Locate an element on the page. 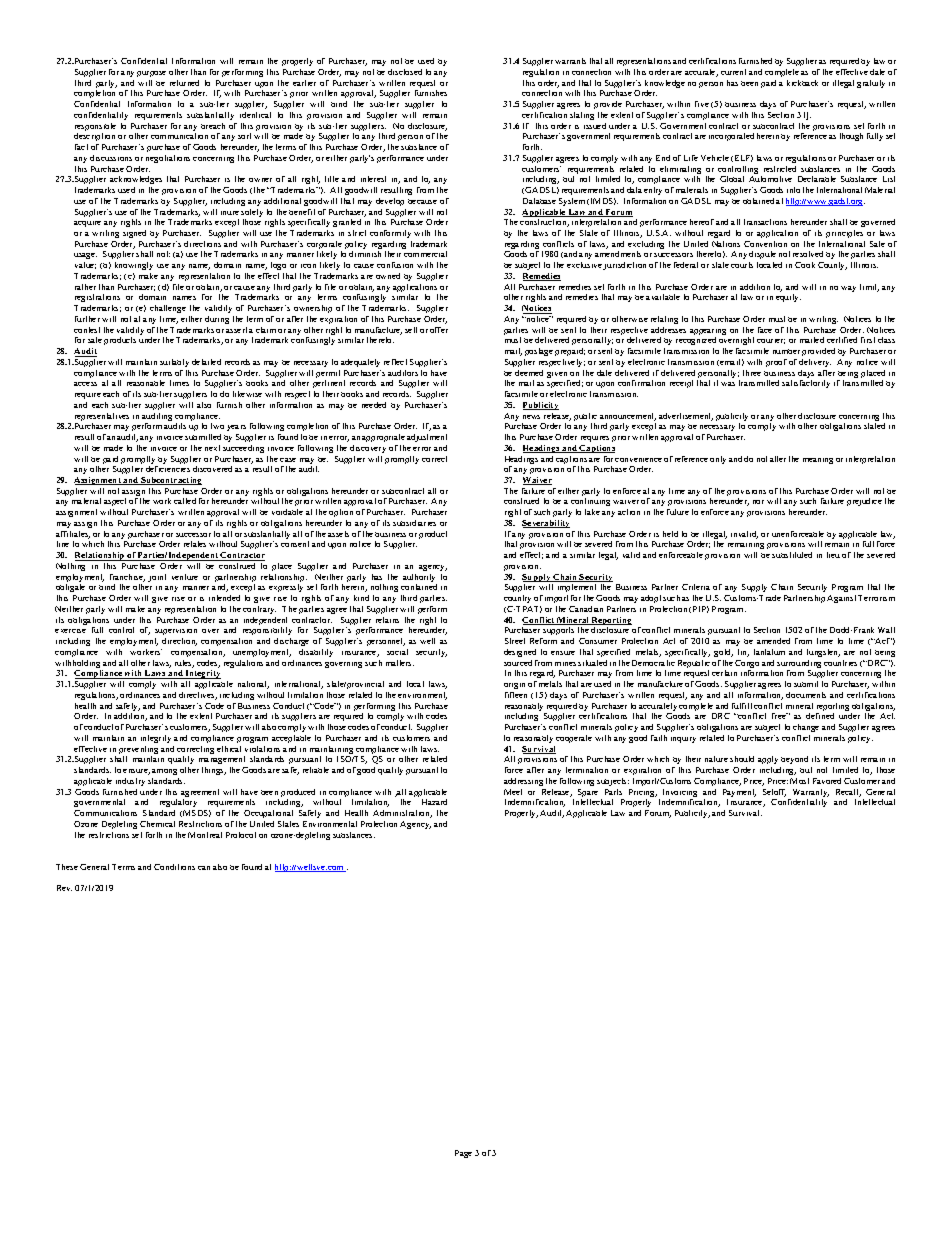 The height and width of the page is (1233, 952). kickback is located at coordinates (802, 83).
